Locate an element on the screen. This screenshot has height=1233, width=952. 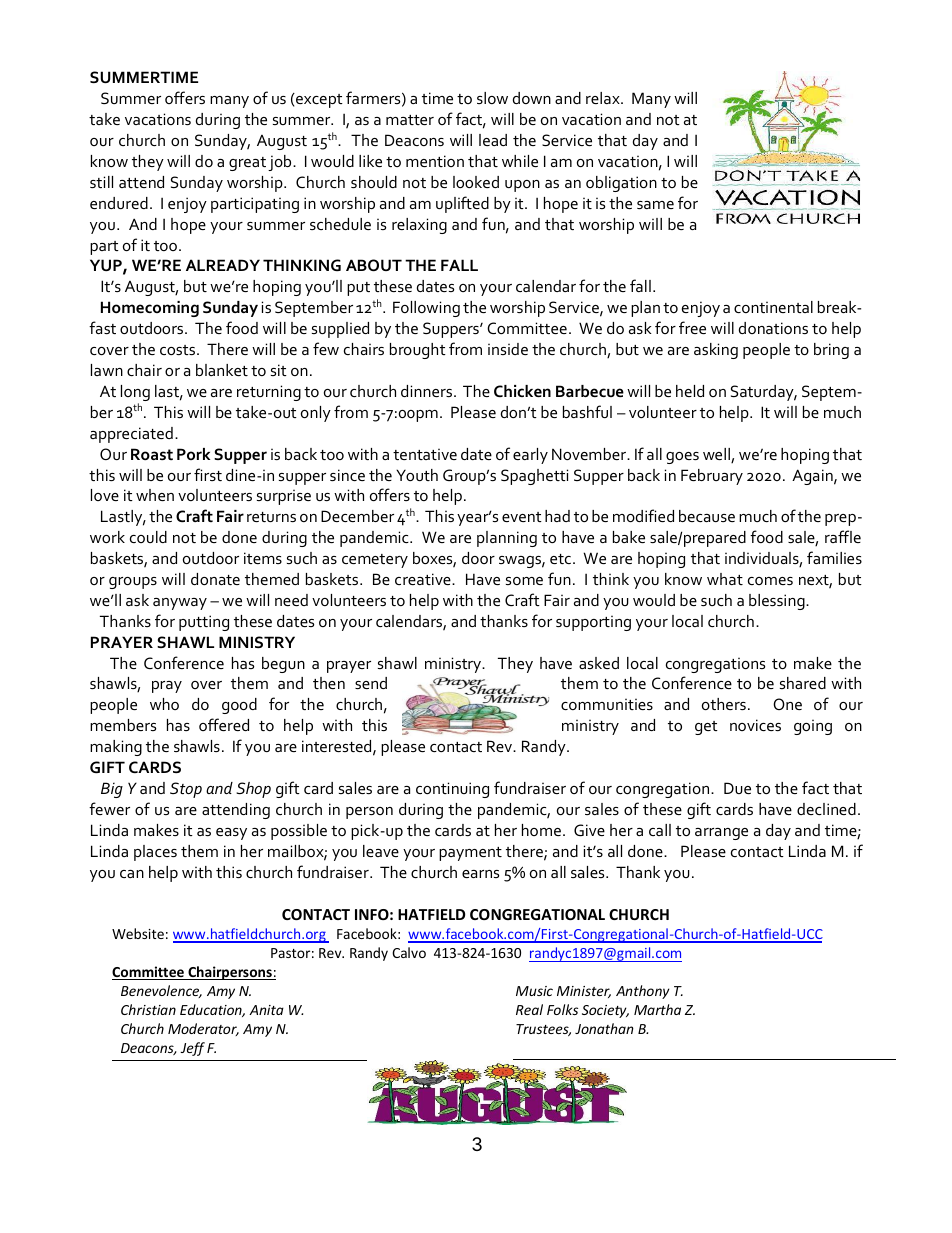
comes is located at coordinates (770, 581).
